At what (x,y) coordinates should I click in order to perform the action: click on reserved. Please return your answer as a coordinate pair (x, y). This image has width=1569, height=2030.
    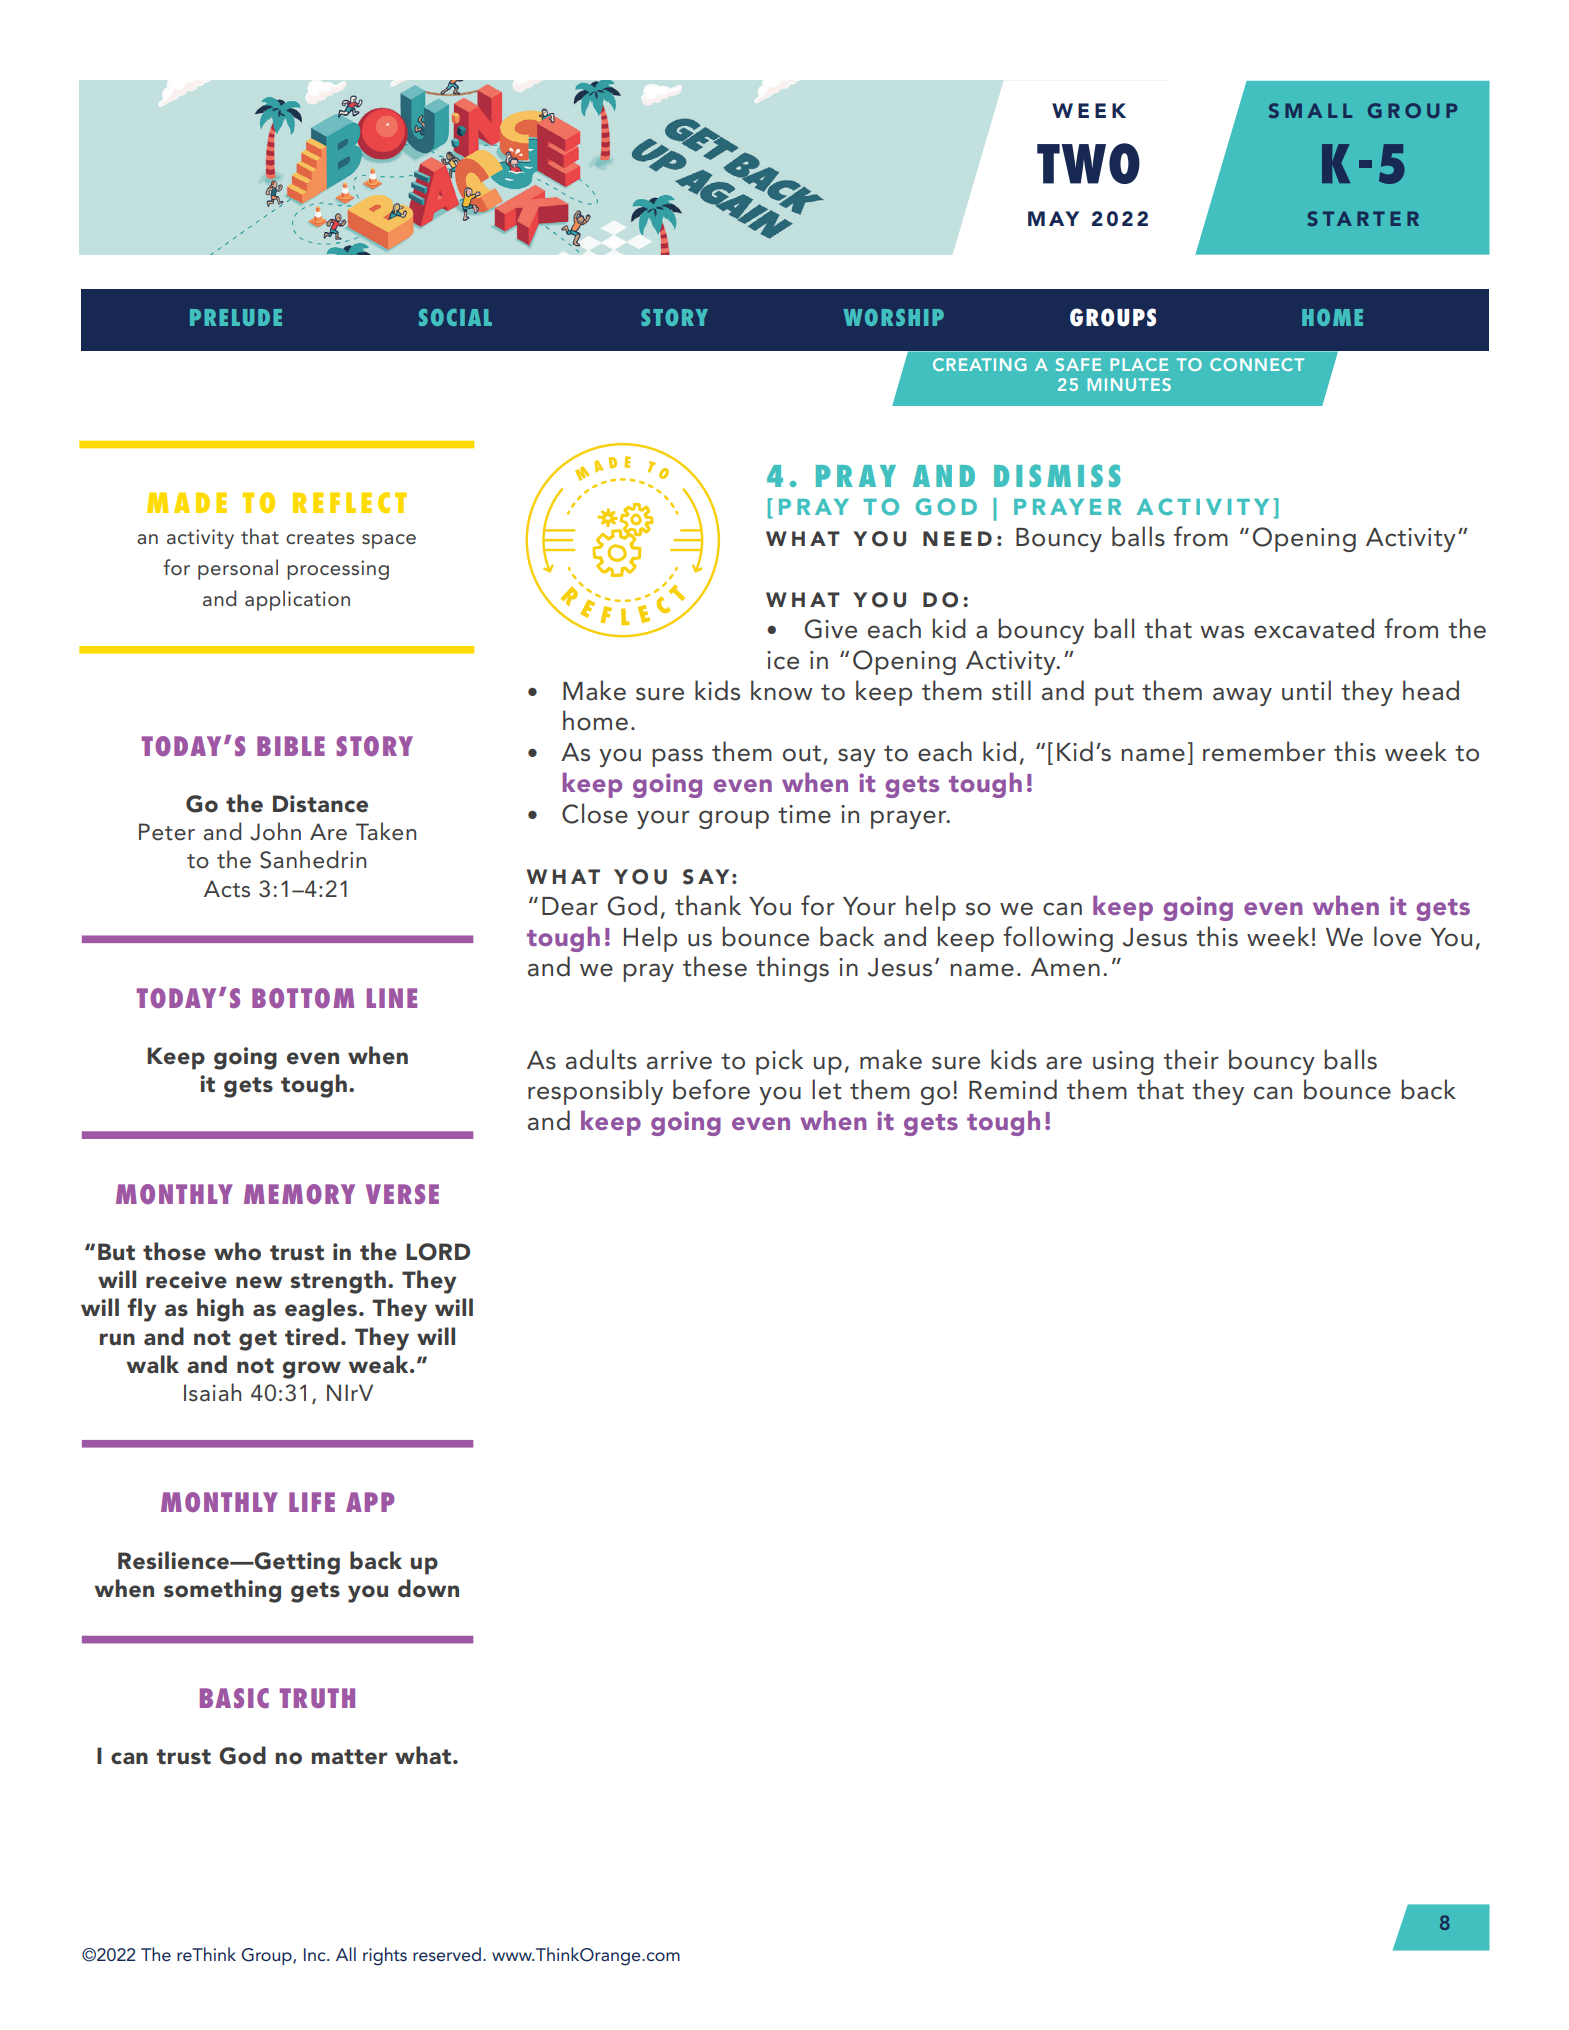
    Looking at the image, I should click on (447, 1954).
